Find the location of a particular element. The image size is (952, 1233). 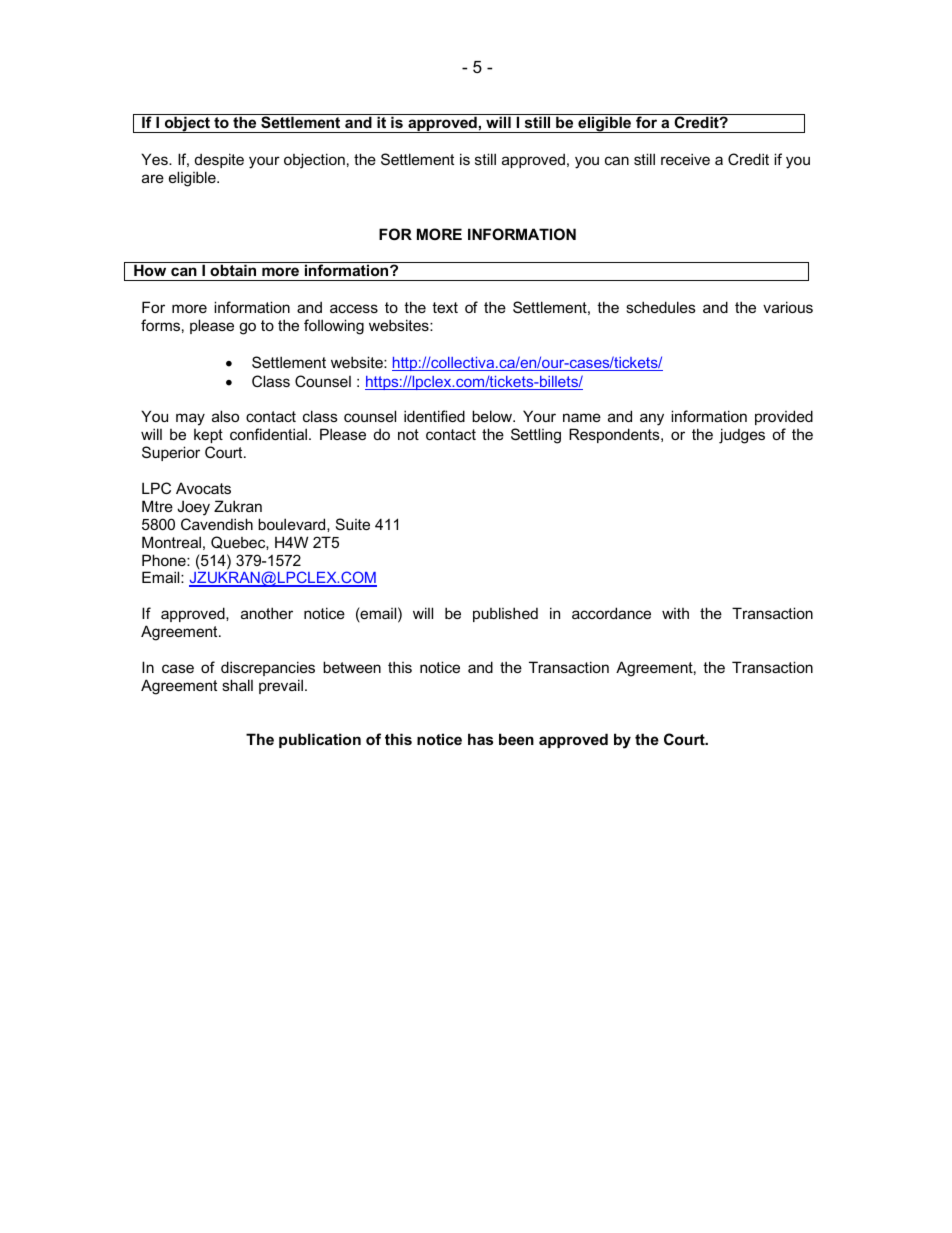

shall is located at coordinates (237, 685).
